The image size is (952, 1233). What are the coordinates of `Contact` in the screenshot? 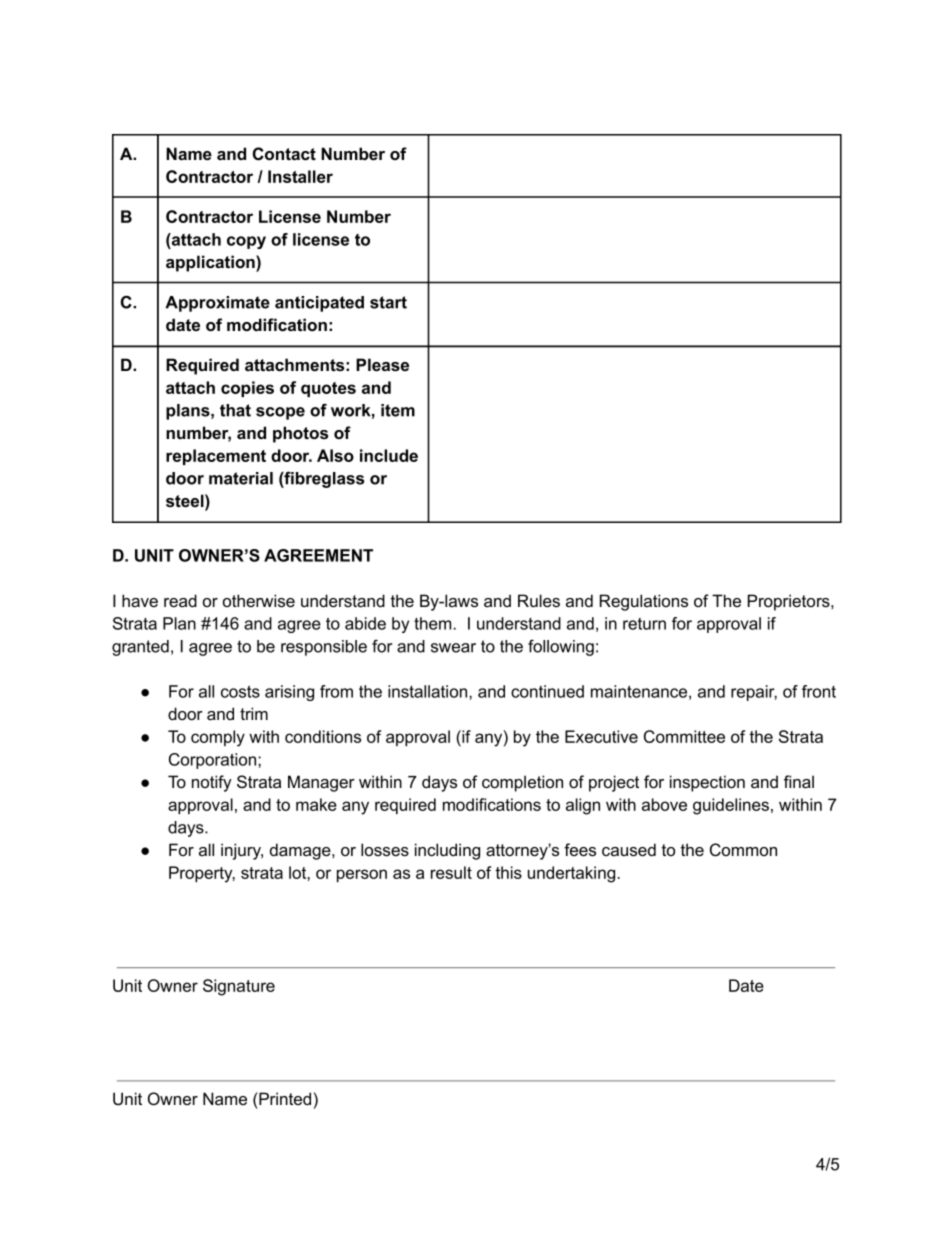 It's located at (284, 154).
